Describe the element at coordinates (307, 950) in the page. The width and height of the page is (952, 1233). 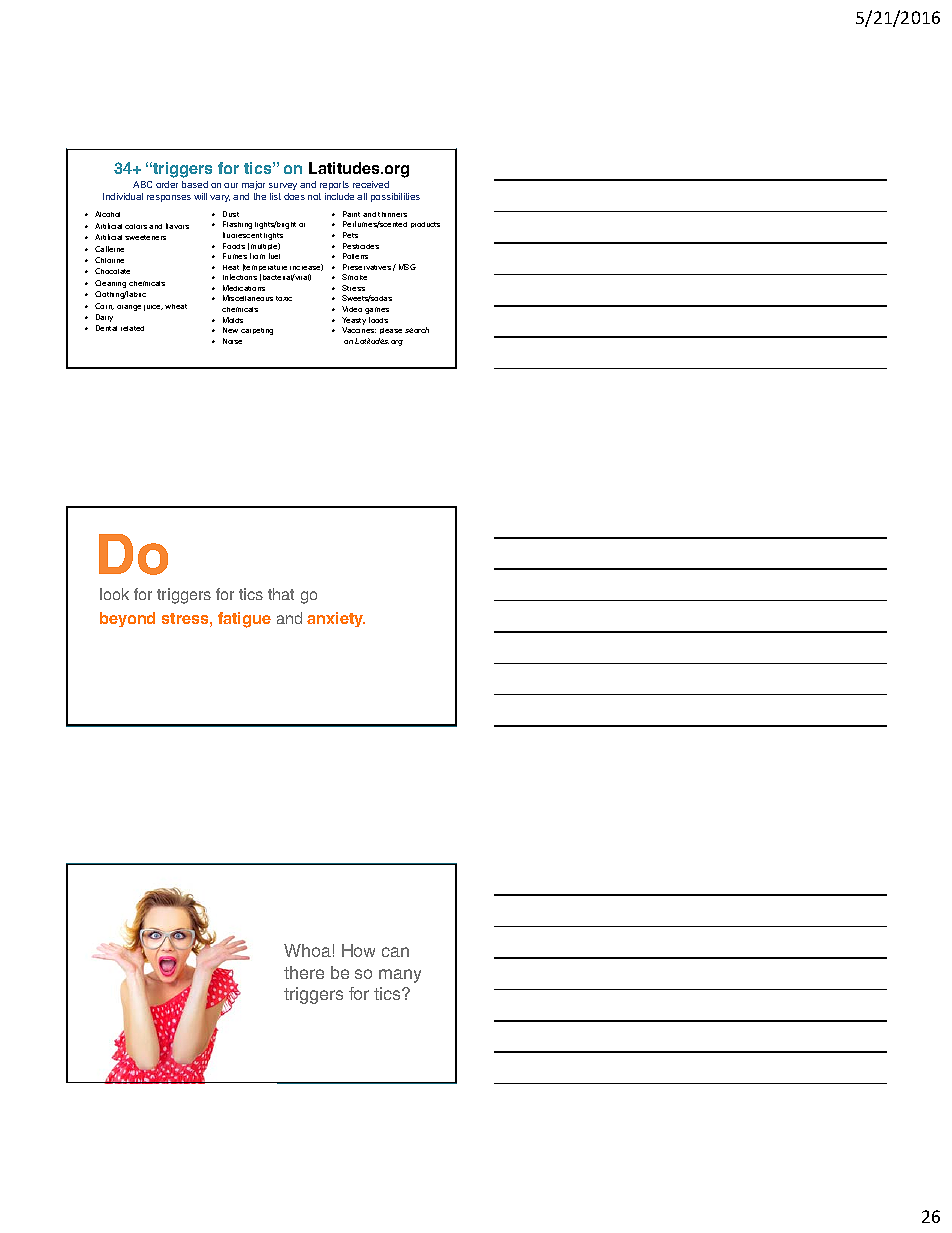
I see `Whoa` at that location.
